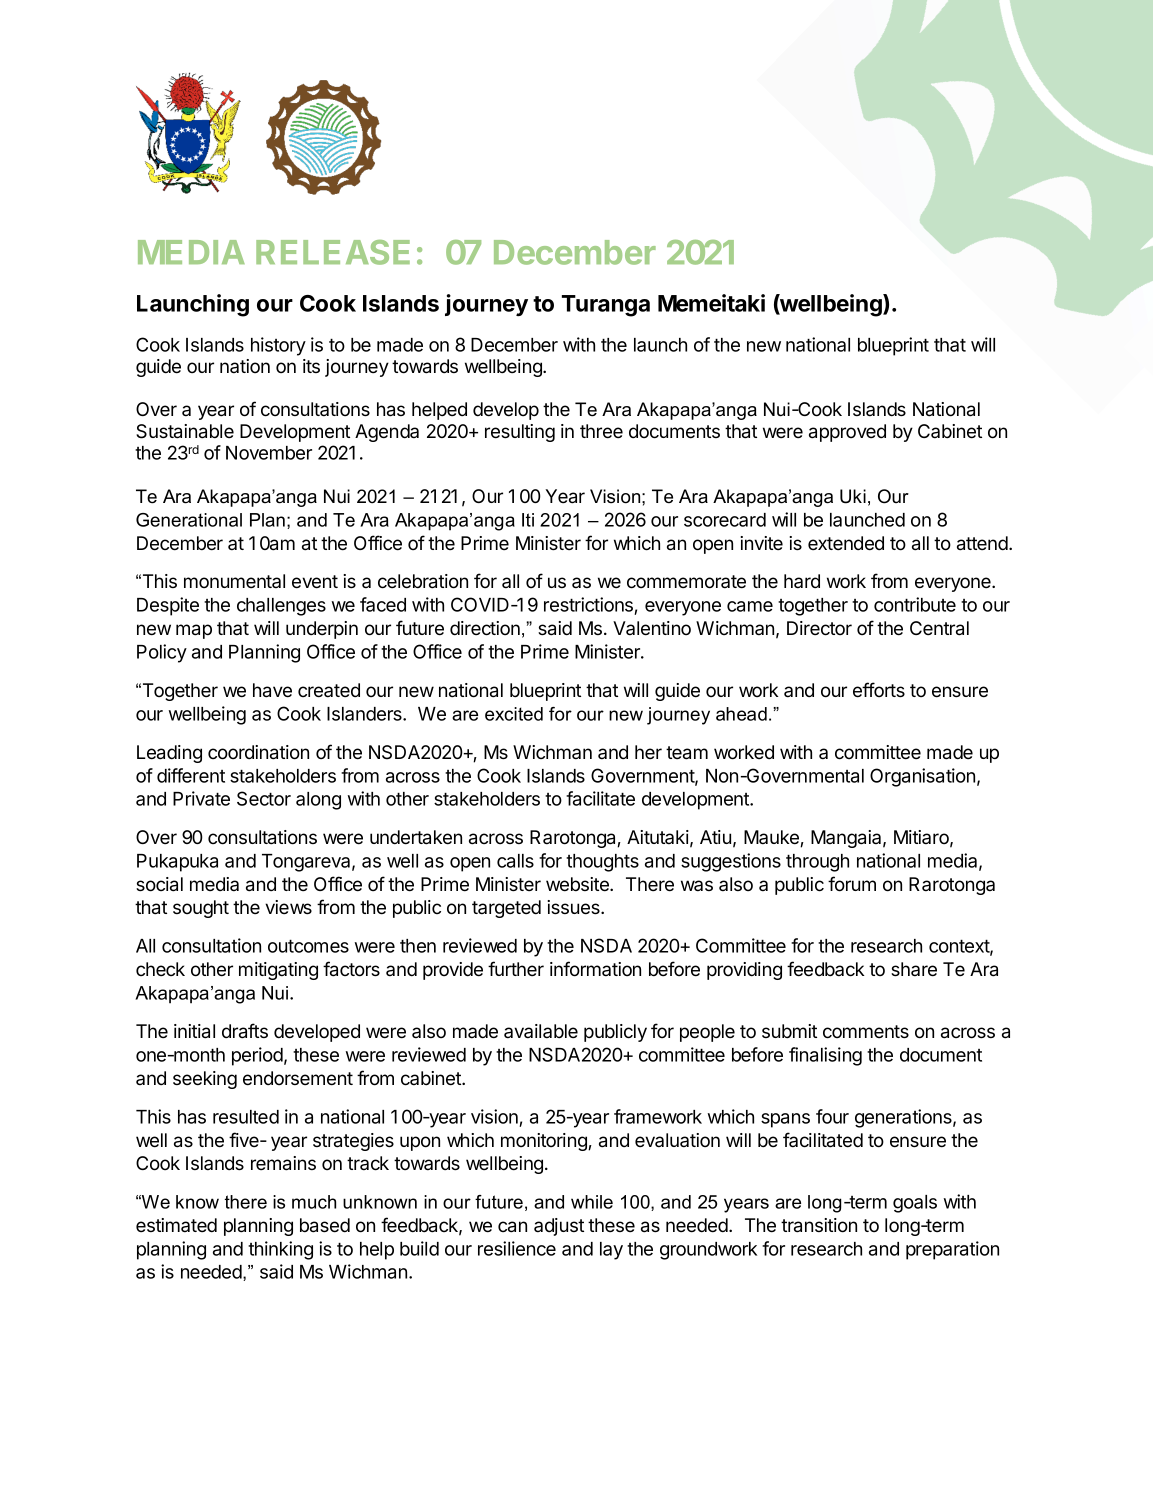 Image resolution: width=1153 pixels, height=1493 pixels. I want to click on approved, so click(847, 433).
